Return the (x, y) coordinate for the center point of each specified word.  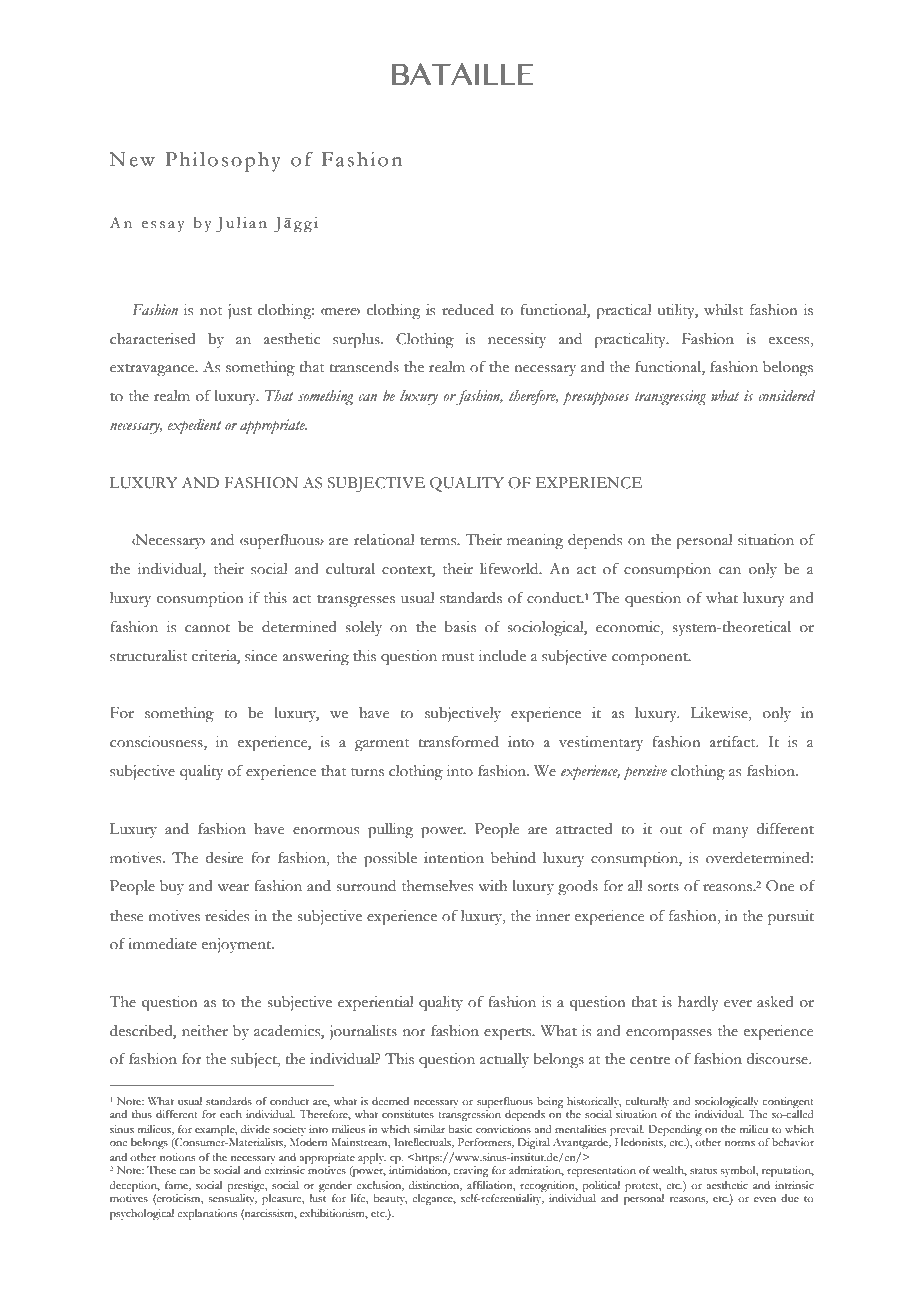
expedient (194, 427)
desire (224, 858)
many (730, 832)
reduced (468, 310)
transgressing (670, 398)
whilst (723, 310)
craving (470, 1171)
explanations (207, 1214)
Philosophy (223, 162)
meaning (535, 542)
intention (454, 858)
